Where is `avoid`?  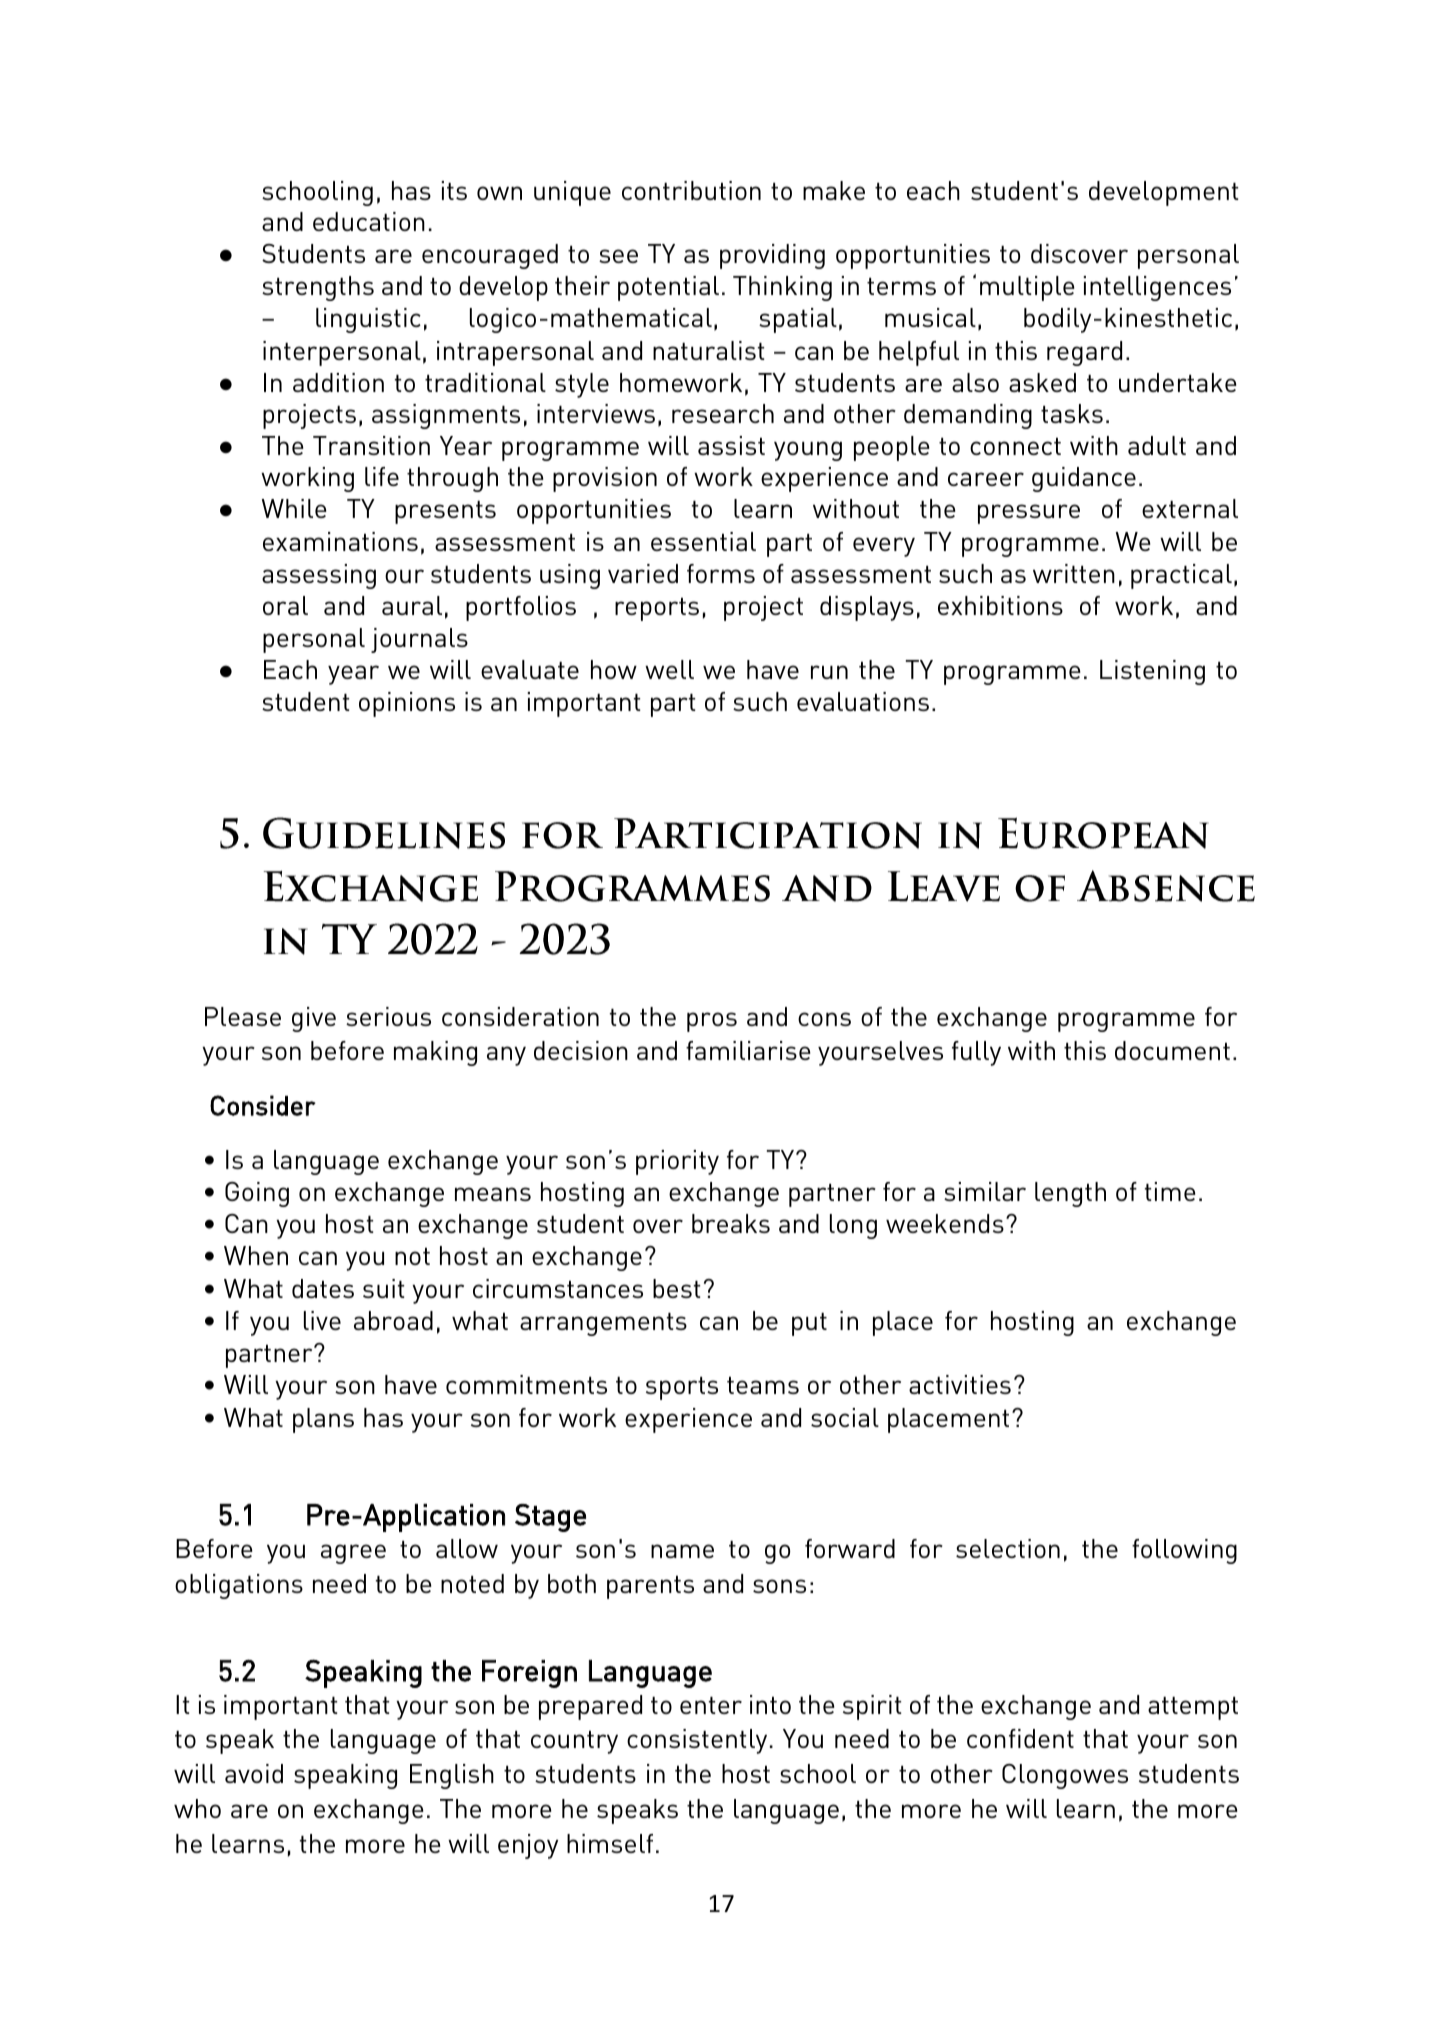 avoid is located at coordinates (254, 1773).
